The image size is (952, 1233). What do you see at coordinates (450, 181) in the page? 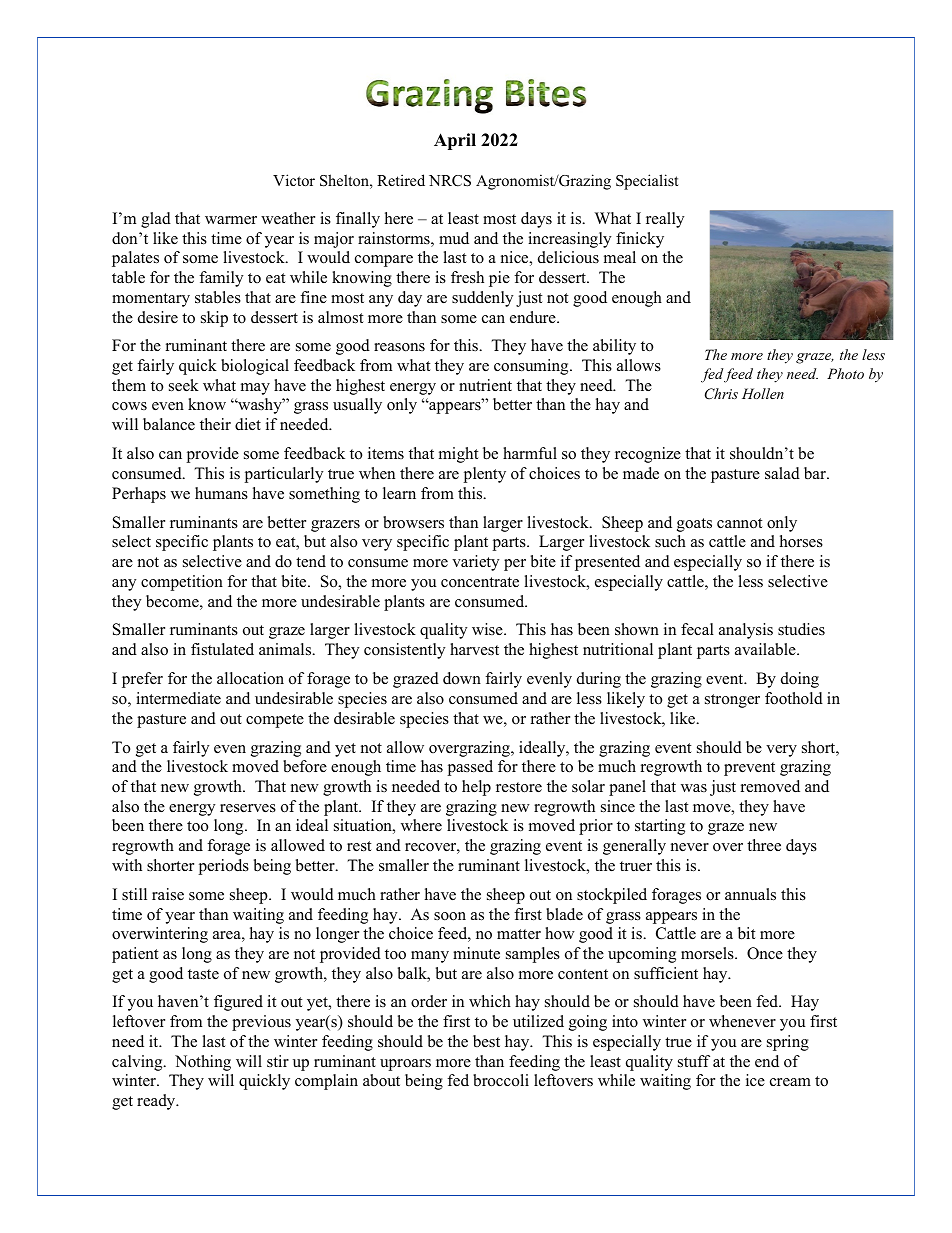
I see `NRCS` at bounding box center [450, 181].
